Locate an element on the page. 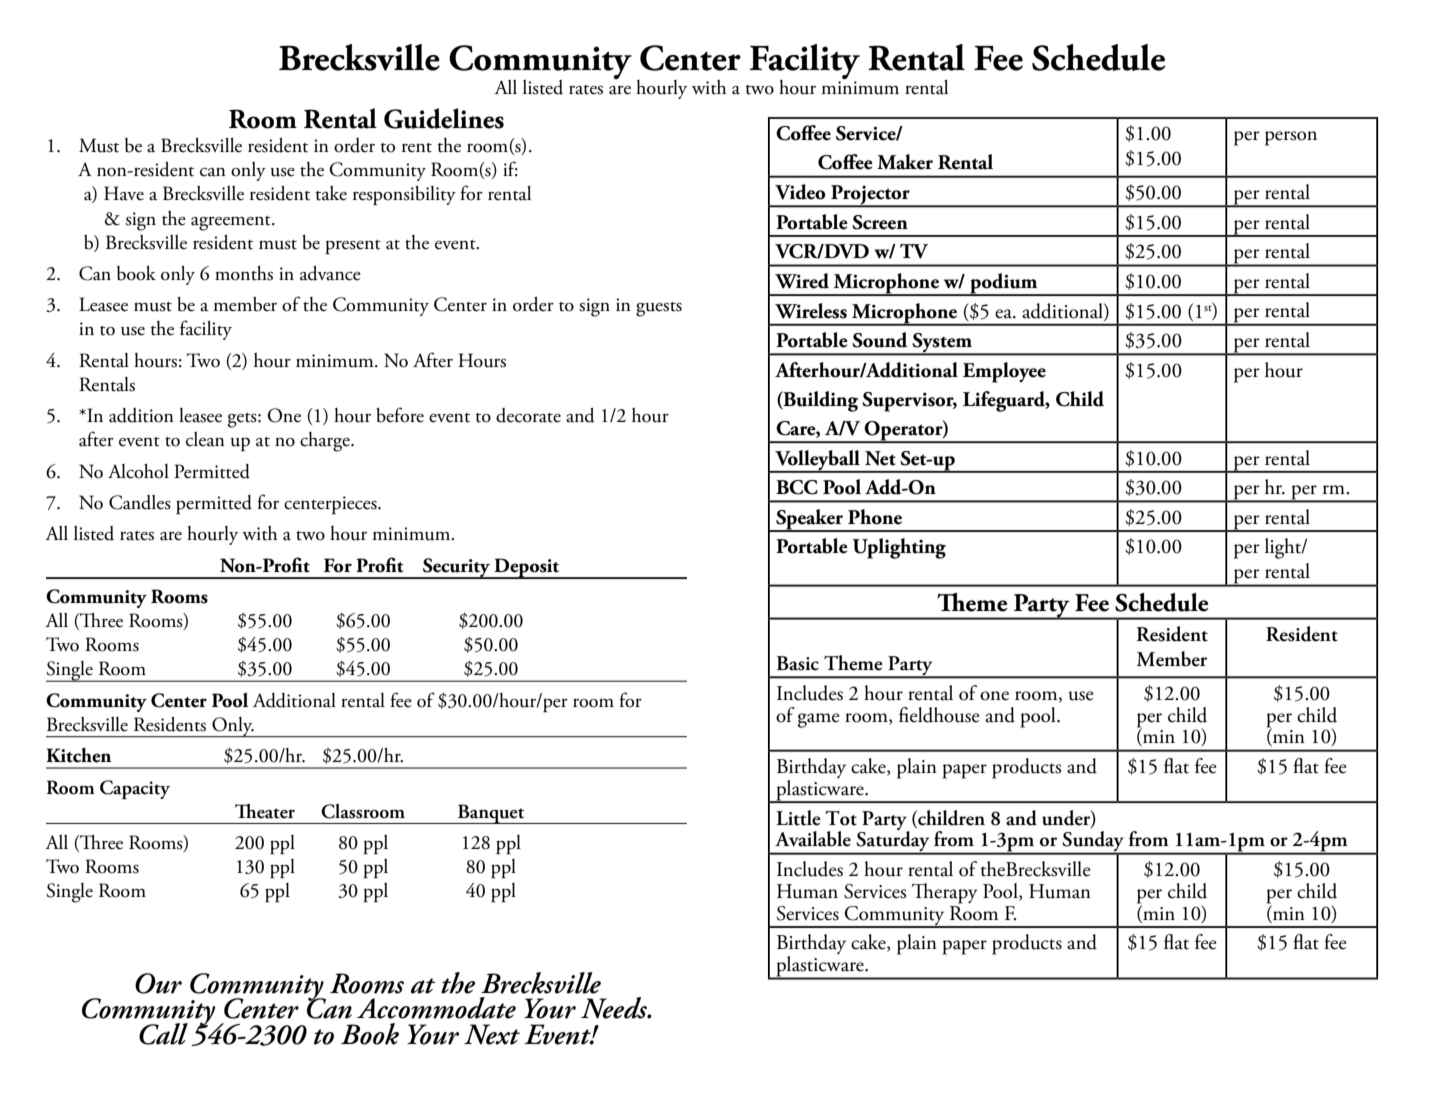 Image resolution: width=1444 pixels, height=1116 pixels. Basic is located at coordinates (798, 663).
